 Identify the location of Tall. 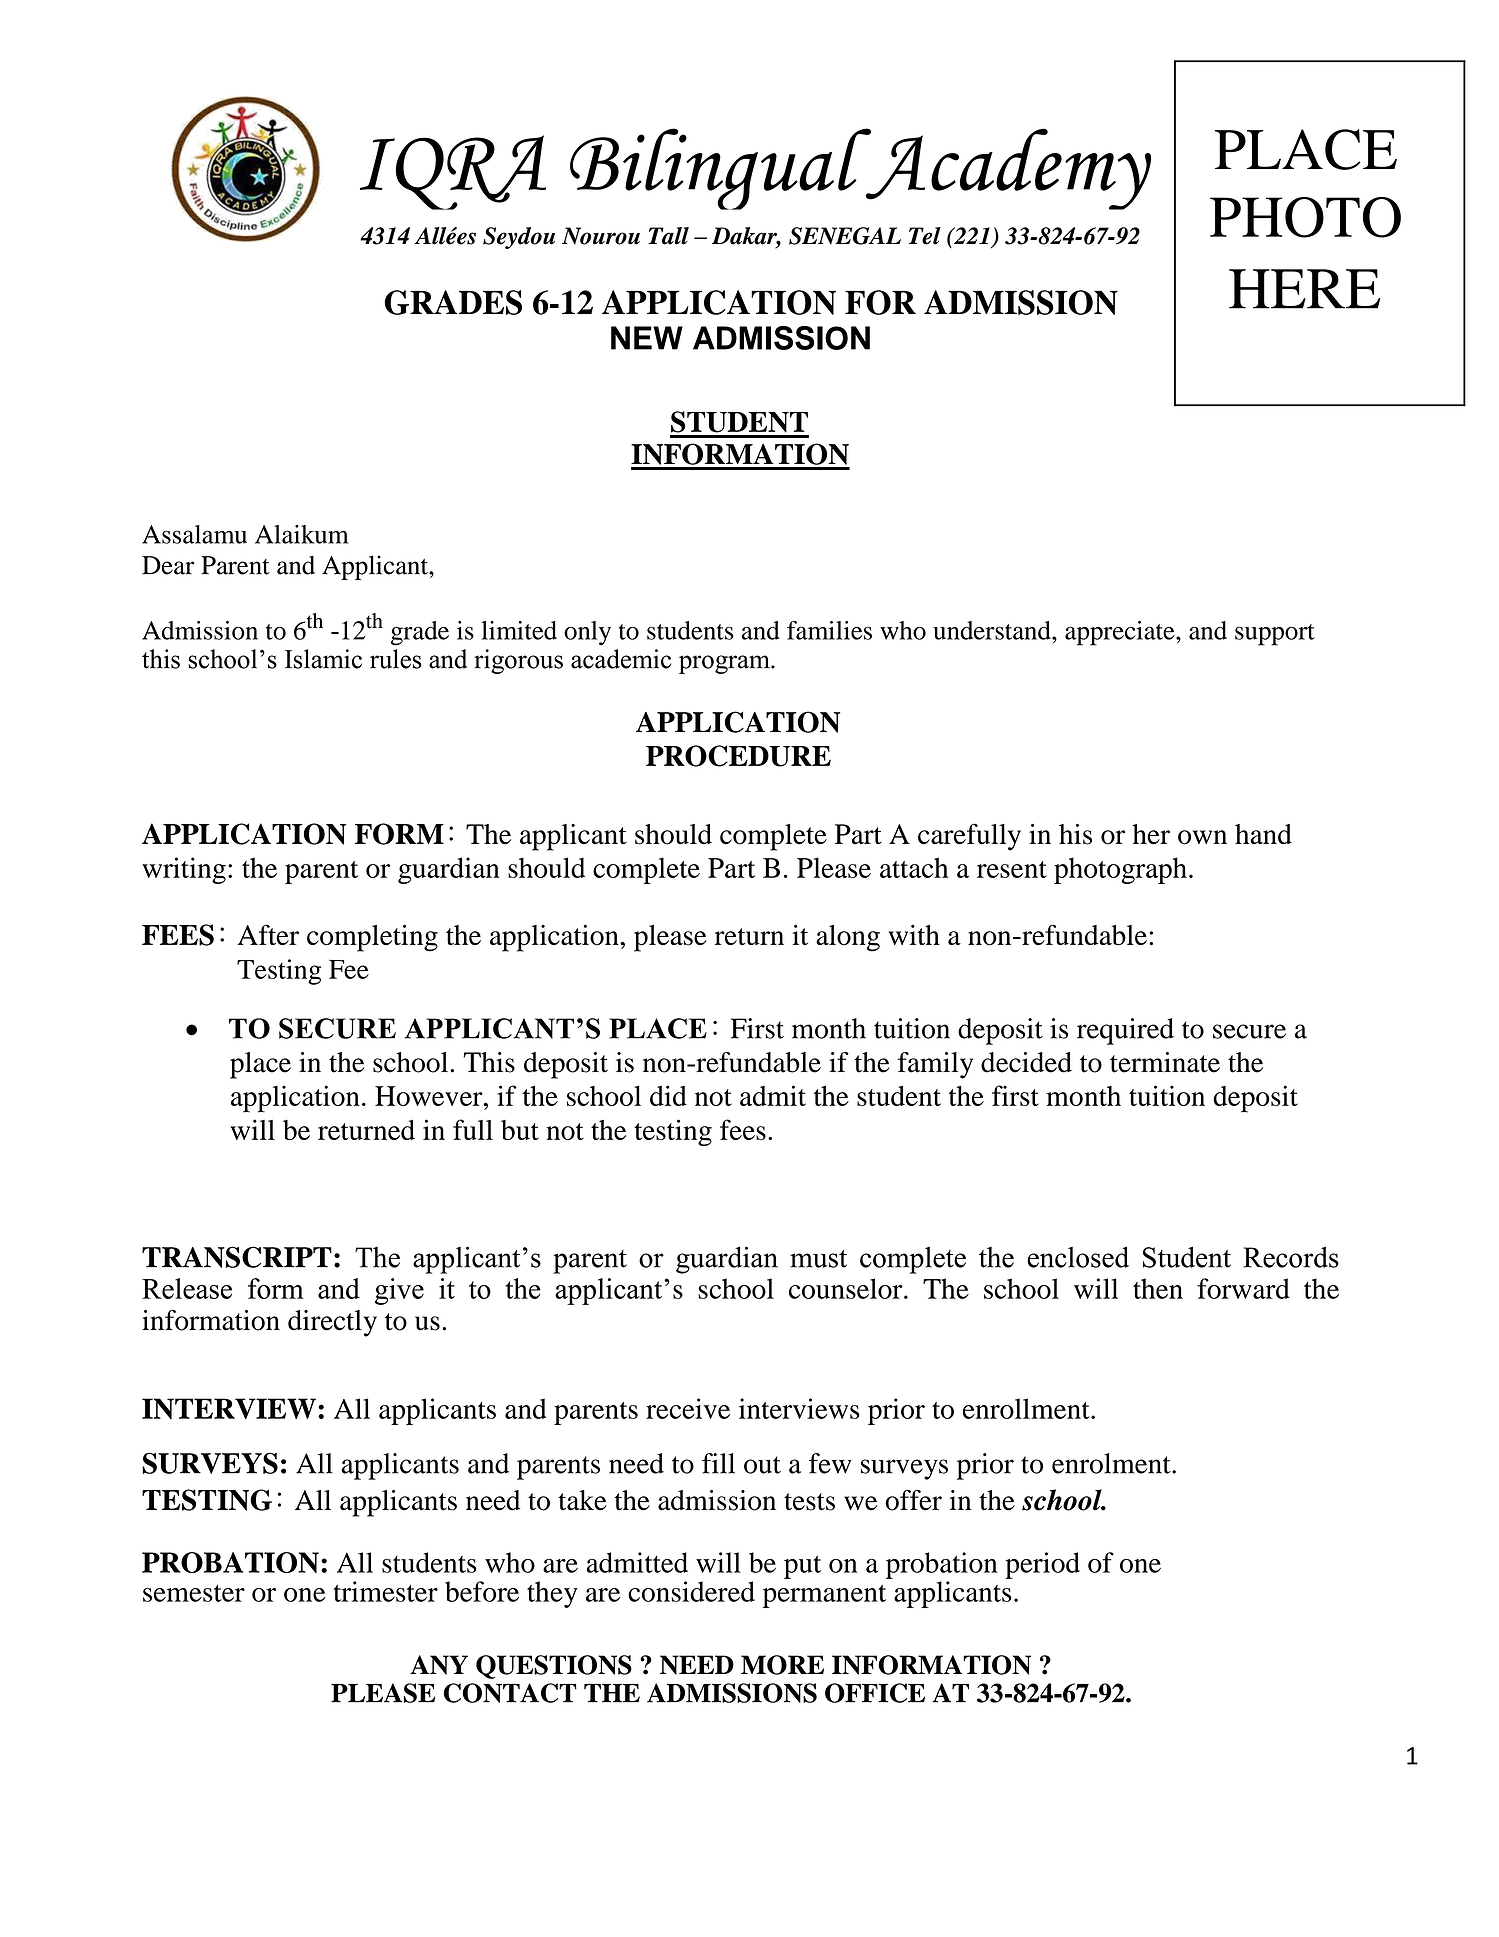
(668, 236).
